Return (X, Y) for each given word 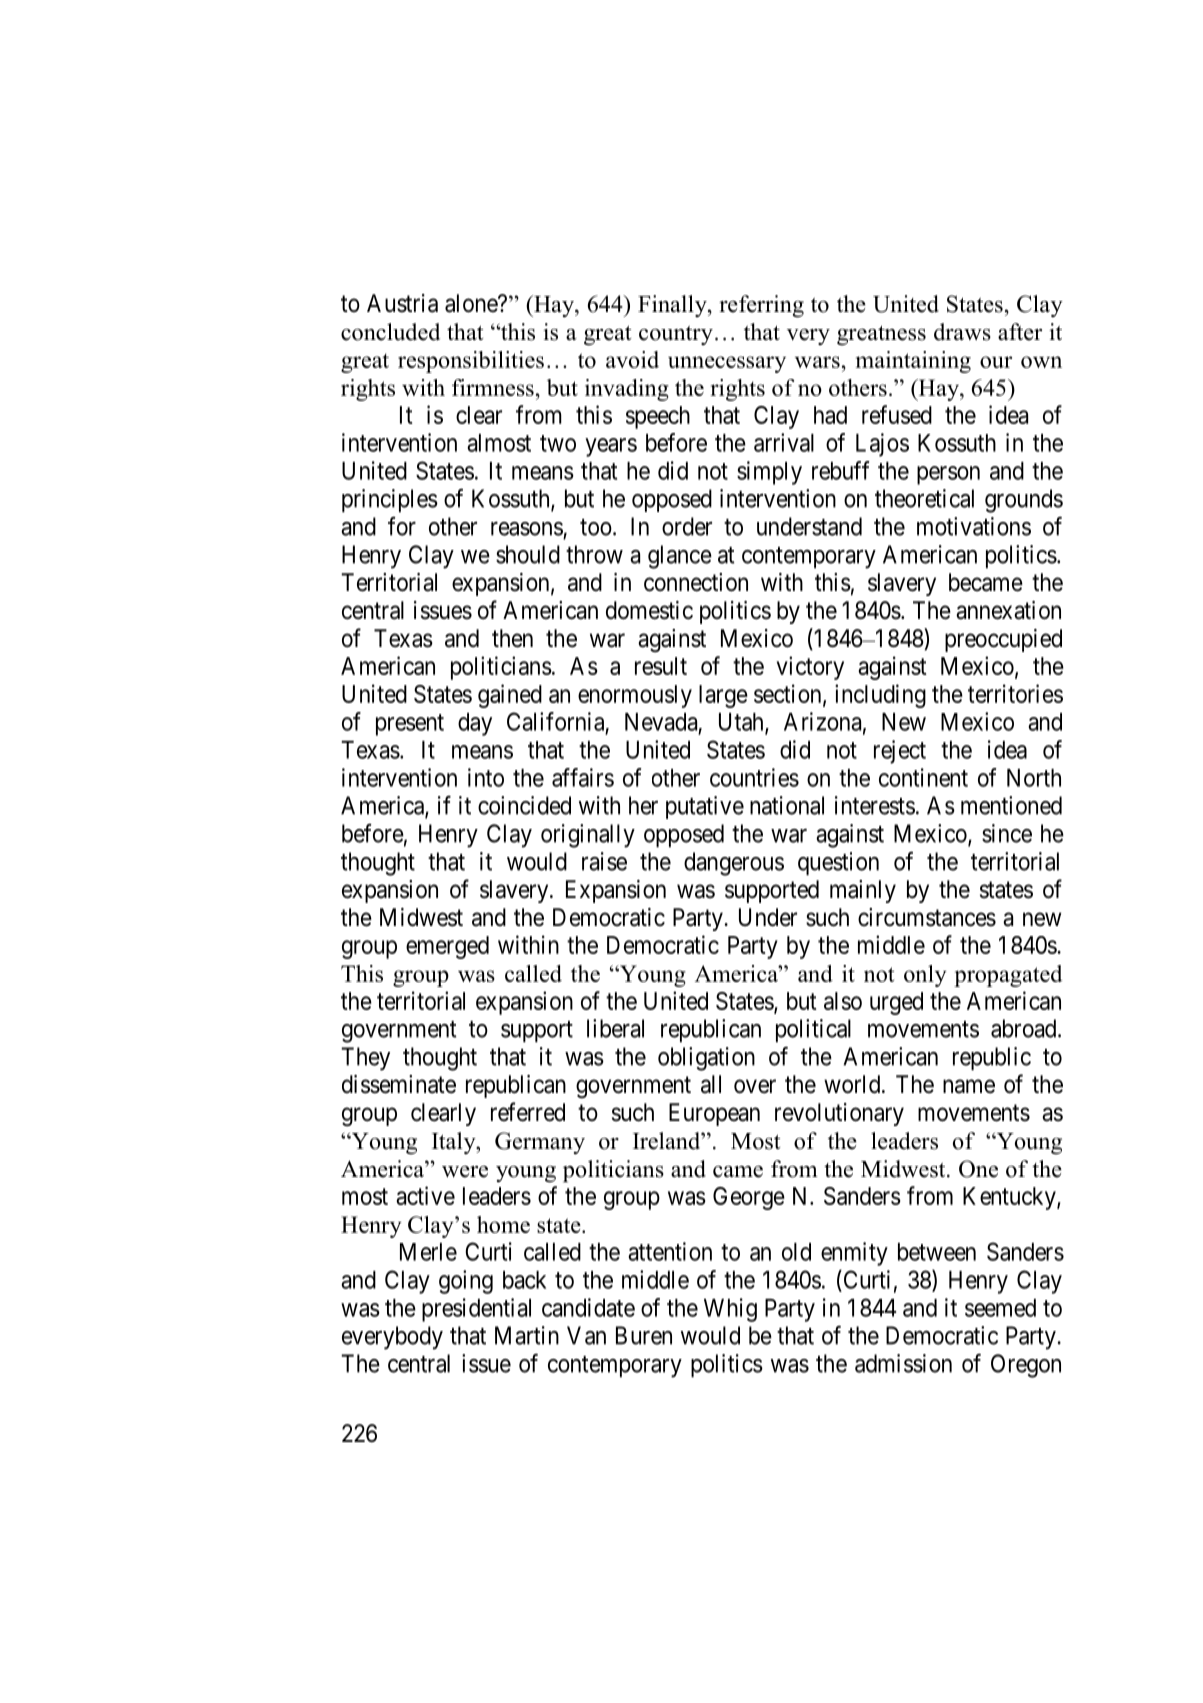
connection (696, 582)
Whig (730, 1310)
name (969, 1086)
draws (962, 332)
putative (705, 807)
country (676, 335)
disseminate (399, 1084)
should (528, 554)
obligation (706, 1059)
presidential (476, 1310)
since (1007, 833)
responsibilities (471, 362)
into (486, 777)
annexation (1008, 610)
